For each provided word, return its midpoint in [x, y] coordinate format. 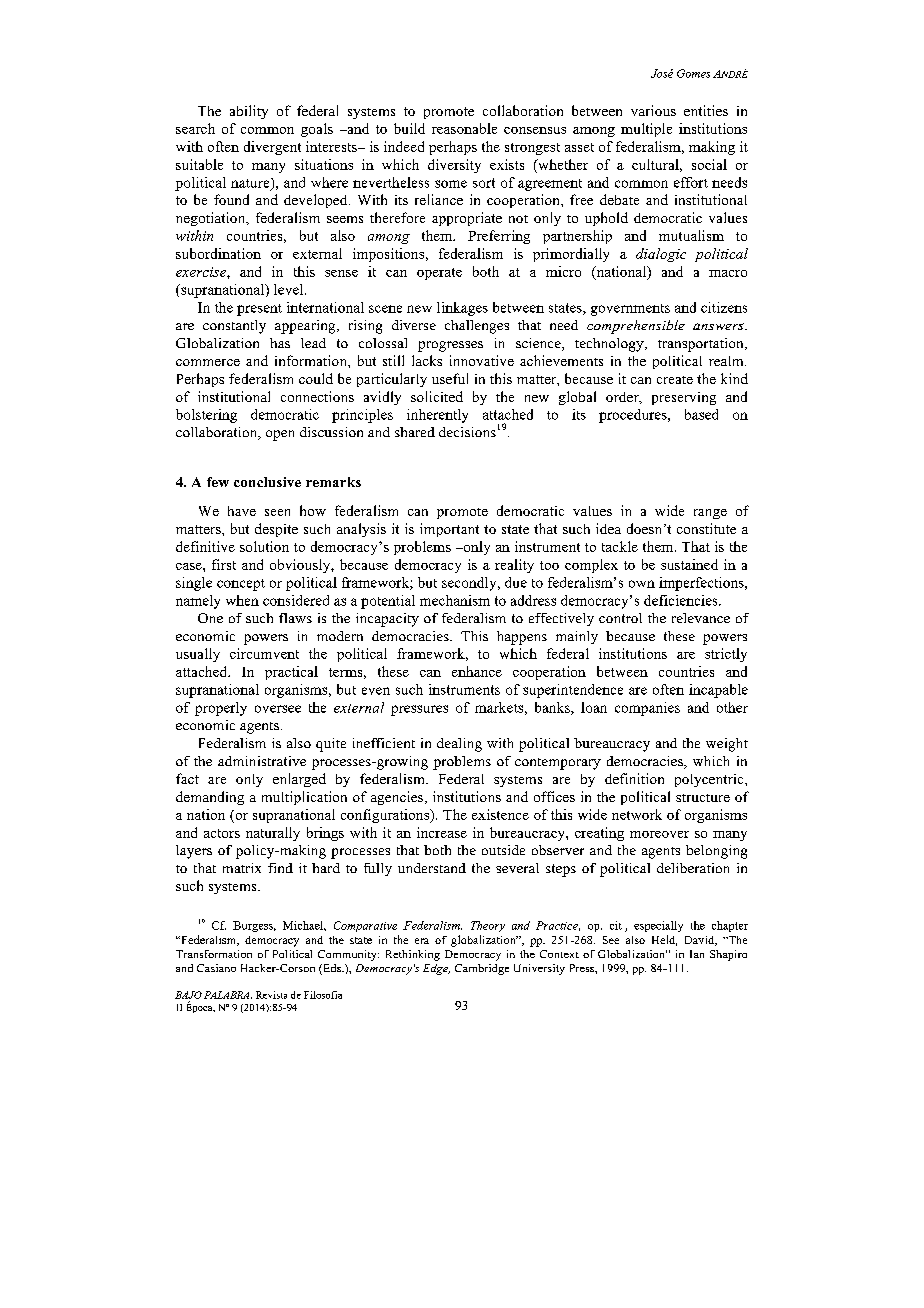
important [449, 530]
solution [264, 546]
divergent [272, 148]
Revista [271, 995]
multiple [646, 130]
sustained [689, 564]
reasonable [464, 128]
